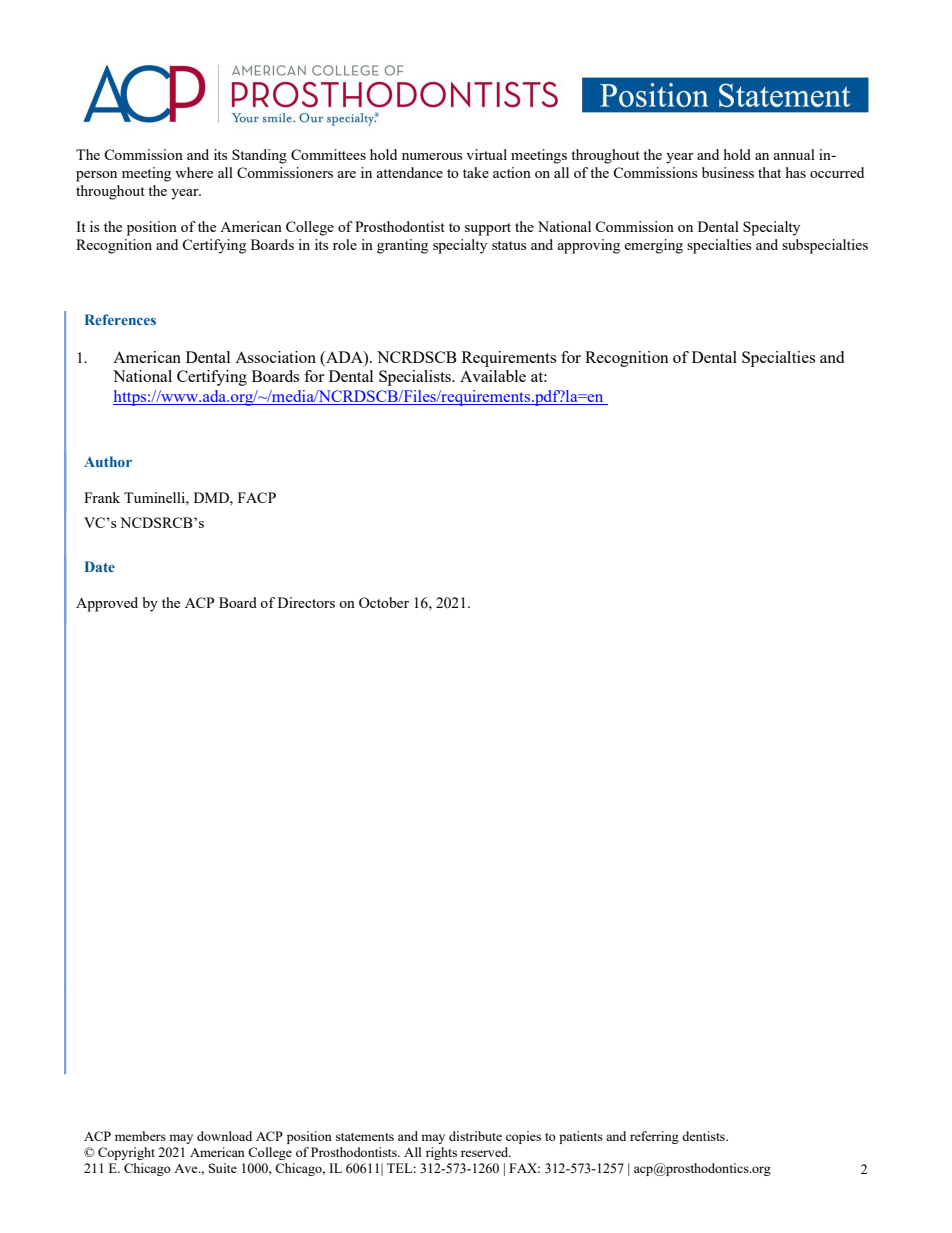 This screenshot has width=952, height=1233. Describe the element at coordinates (224, 1136) in the screenshot. I see `download` at that location.
